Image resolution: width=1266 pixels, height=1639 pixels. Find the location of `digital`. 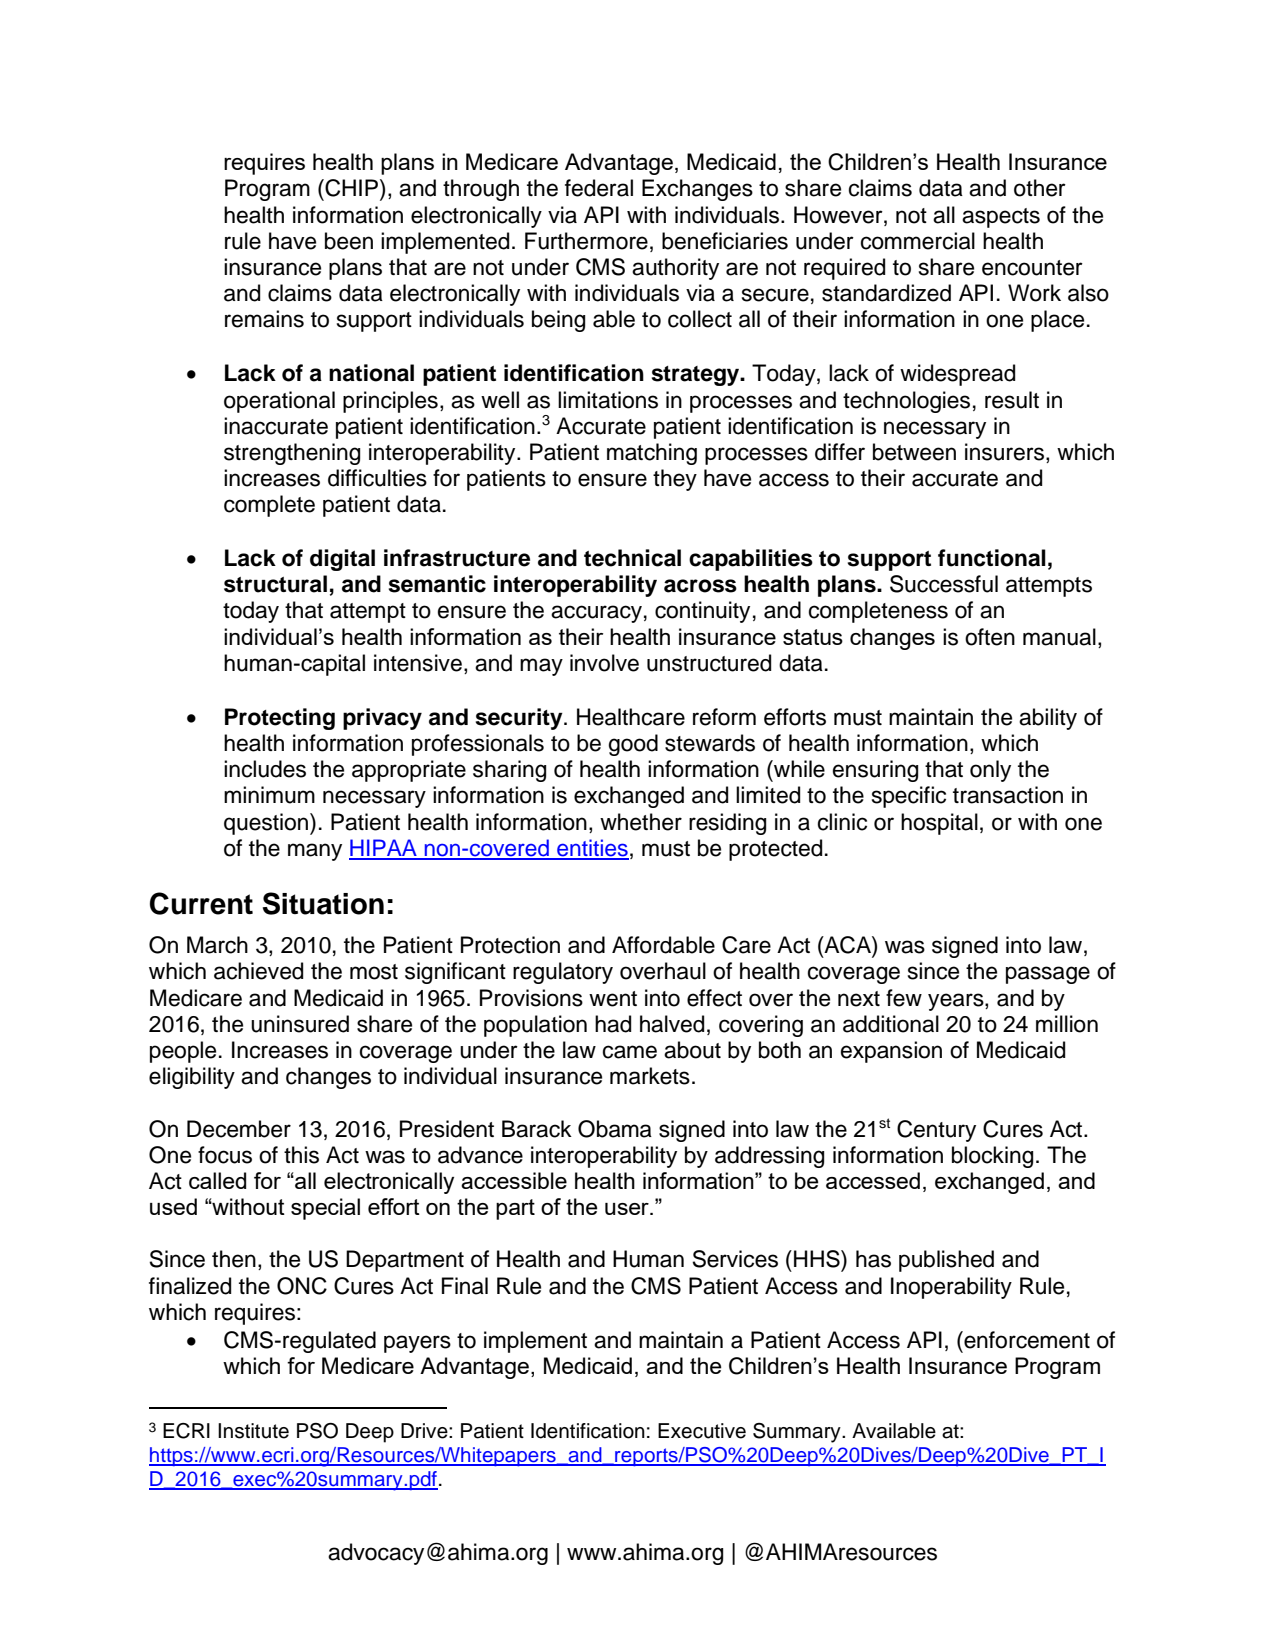

digital is located at coordinates (342, 560).
